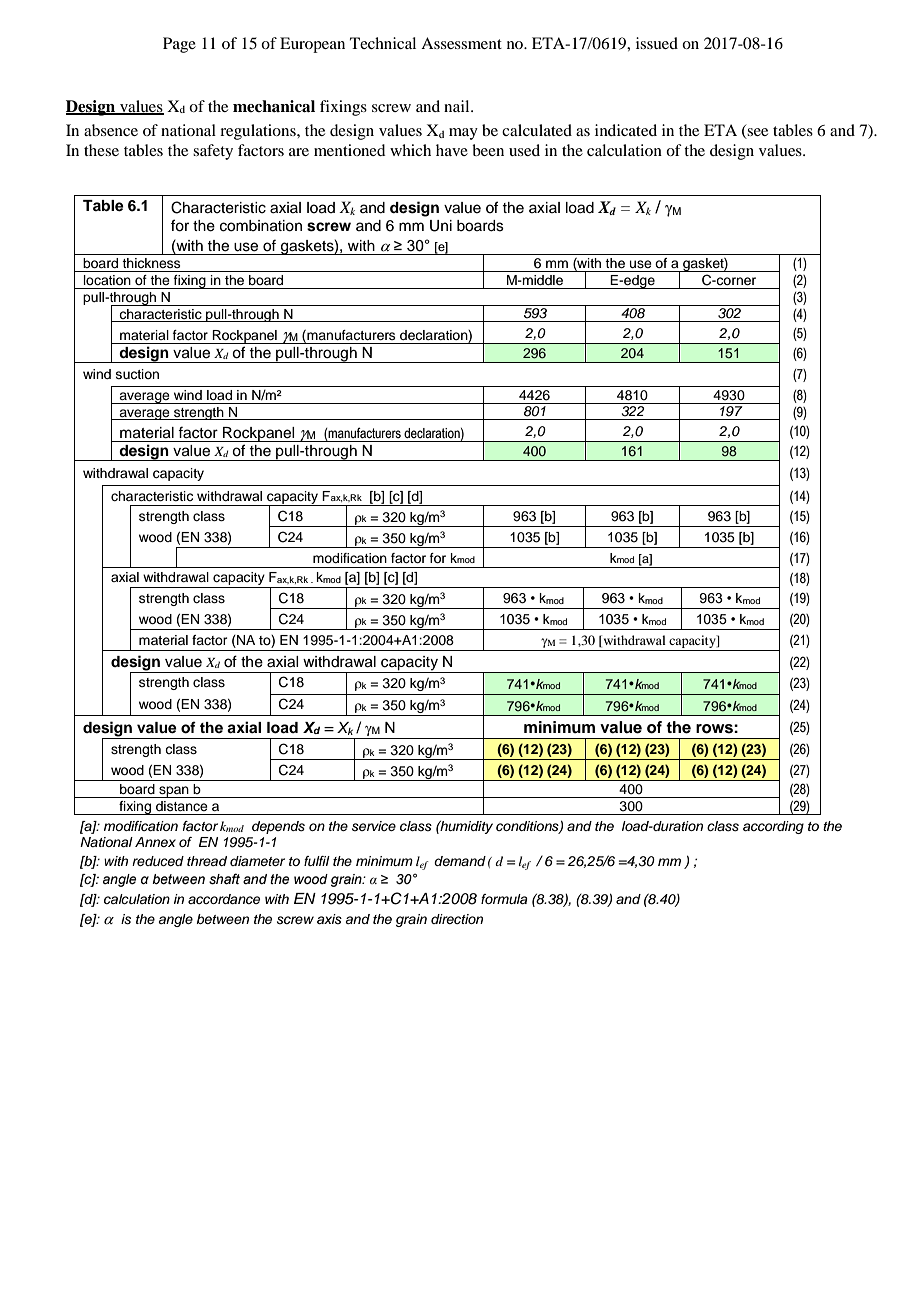 Image resolution: width=924 pixels, height=1308 pixels. I want to click on Page, so click(179, 45).
